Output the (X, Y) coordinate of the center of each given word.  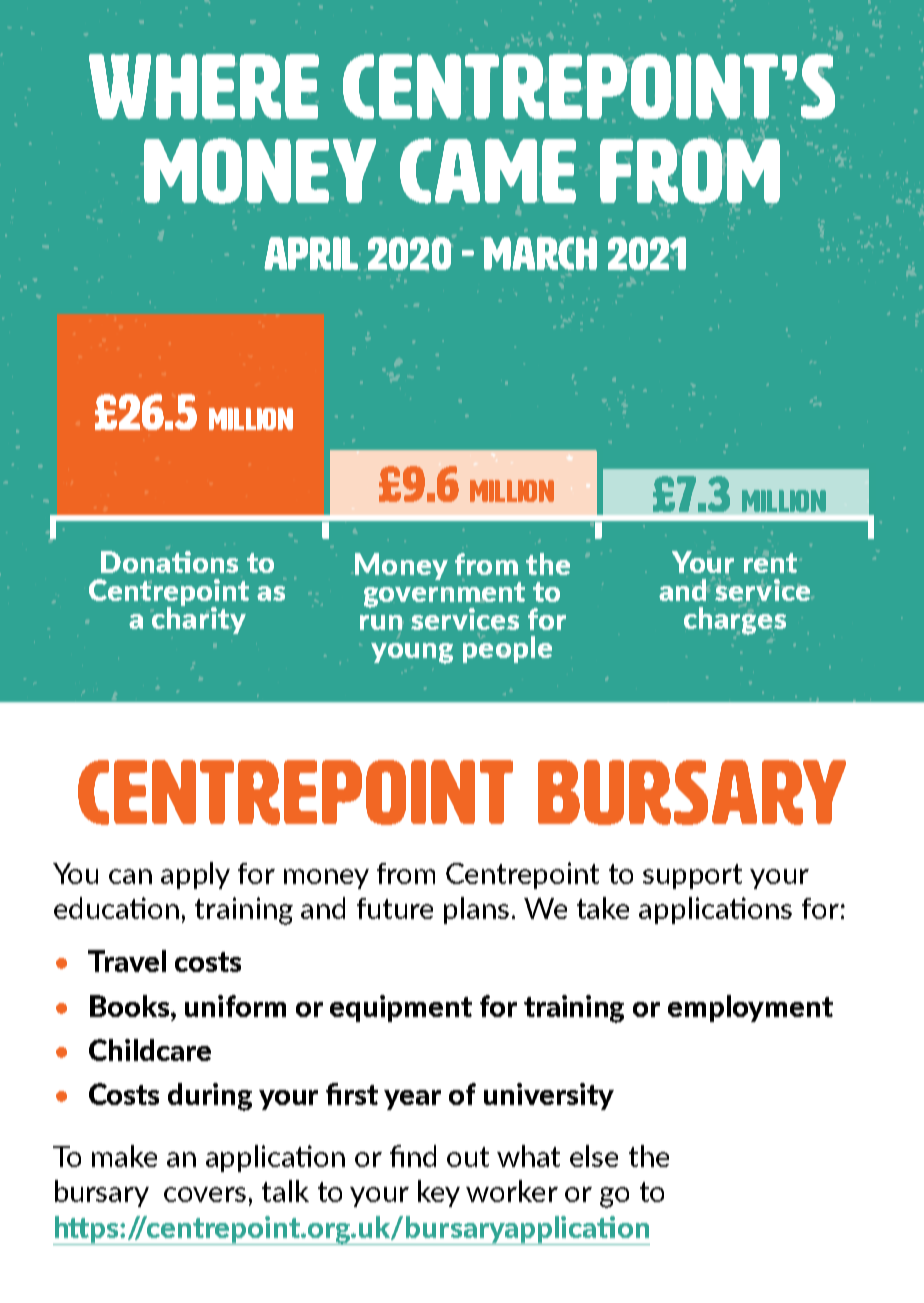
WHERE (204, 86)
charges (735, 621)
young (412, 653)
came (488, 171)
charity (199, 619)
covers (205, 1194)
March (540, 253)
